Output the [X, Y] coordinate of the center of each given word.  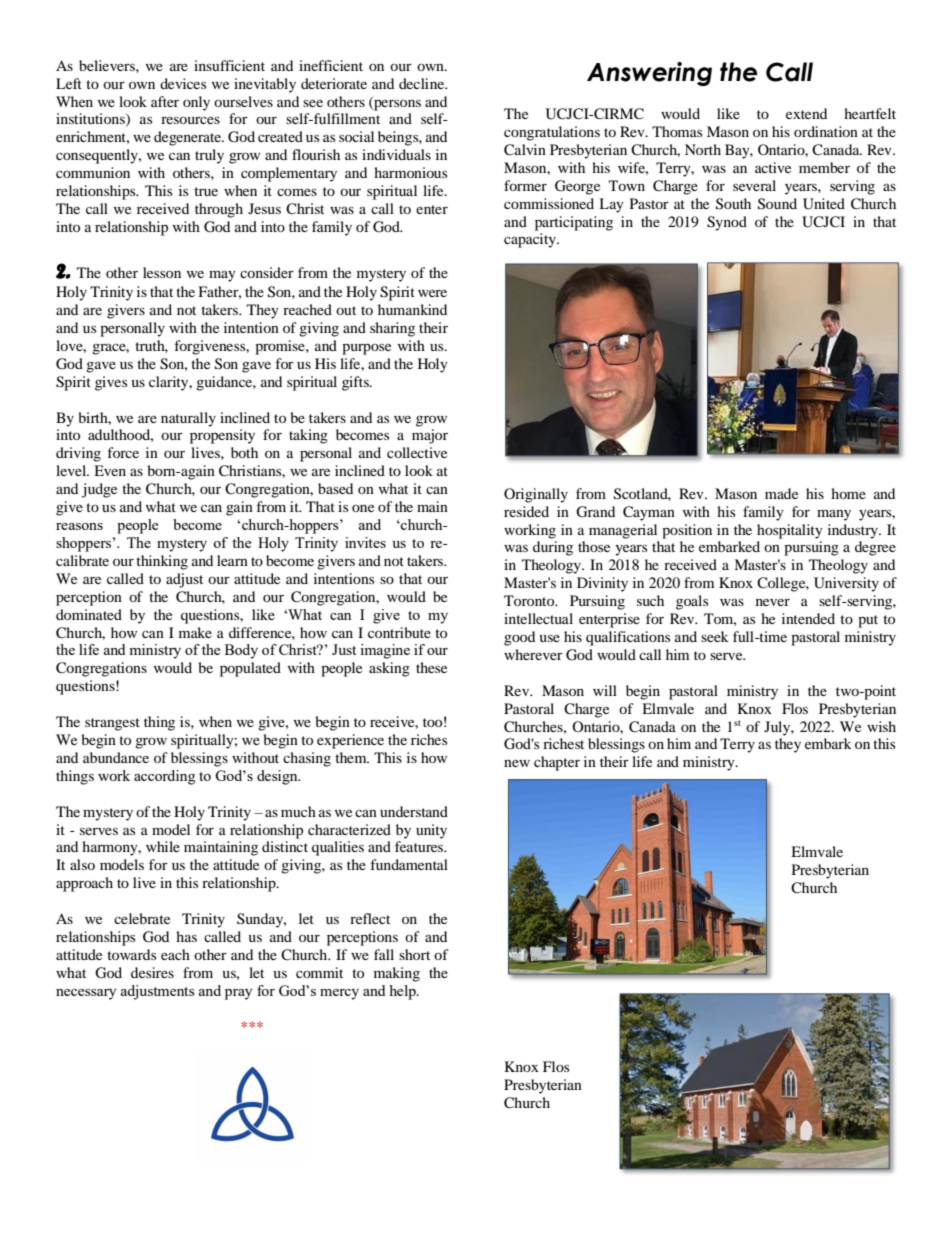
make [195, 632]
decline [422, 83]
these [431, 667]
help [403, 992]
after [165, 101]
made [781, 493]
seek [715, 636]
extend [806, 113]
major [430, 436]
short [414, 954]
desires [152, 972]
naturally [188, 419]
